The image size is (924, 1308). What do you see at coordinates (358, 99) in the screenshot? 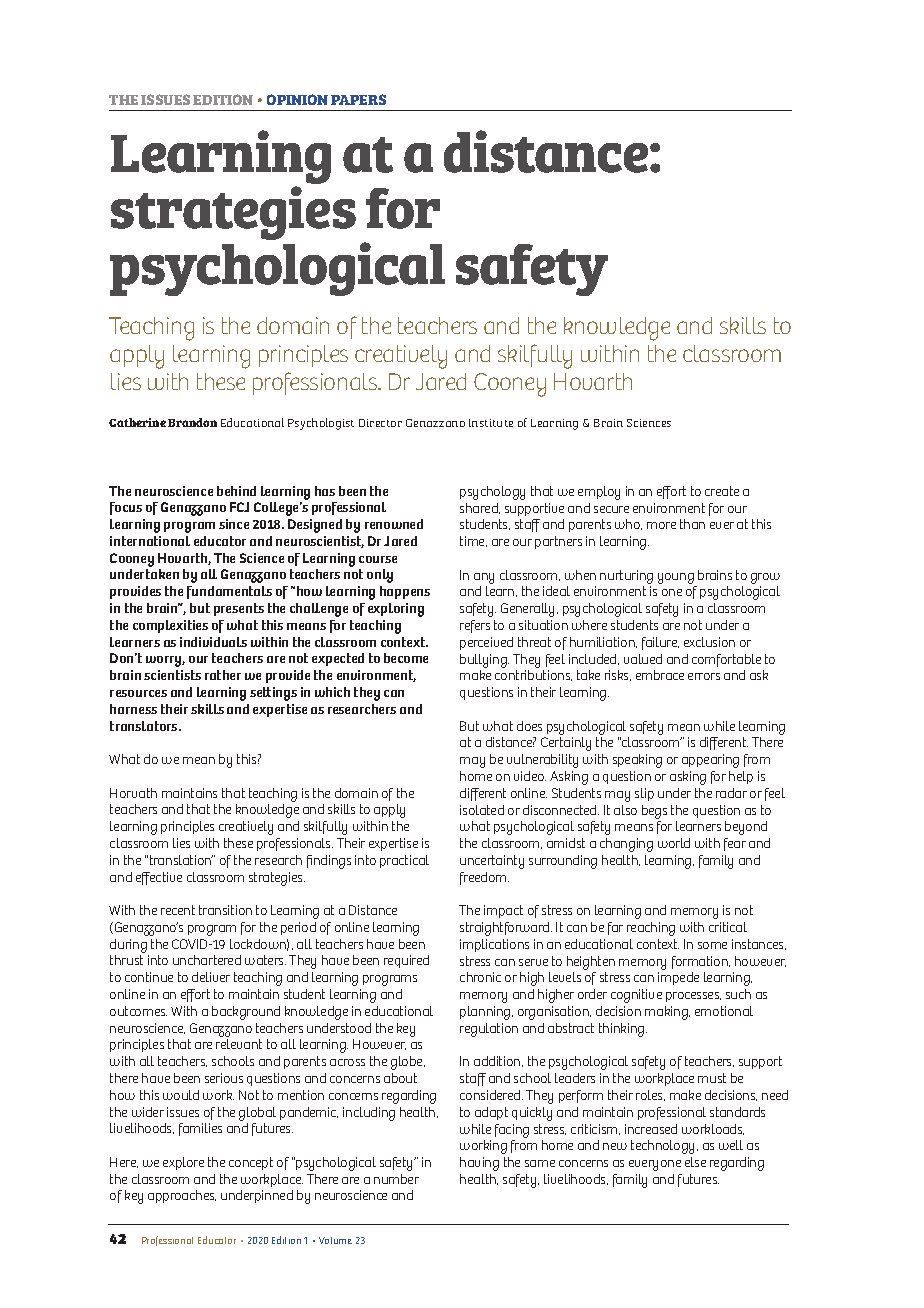
I see `PAPERS` at bounding box center [358, 99].
